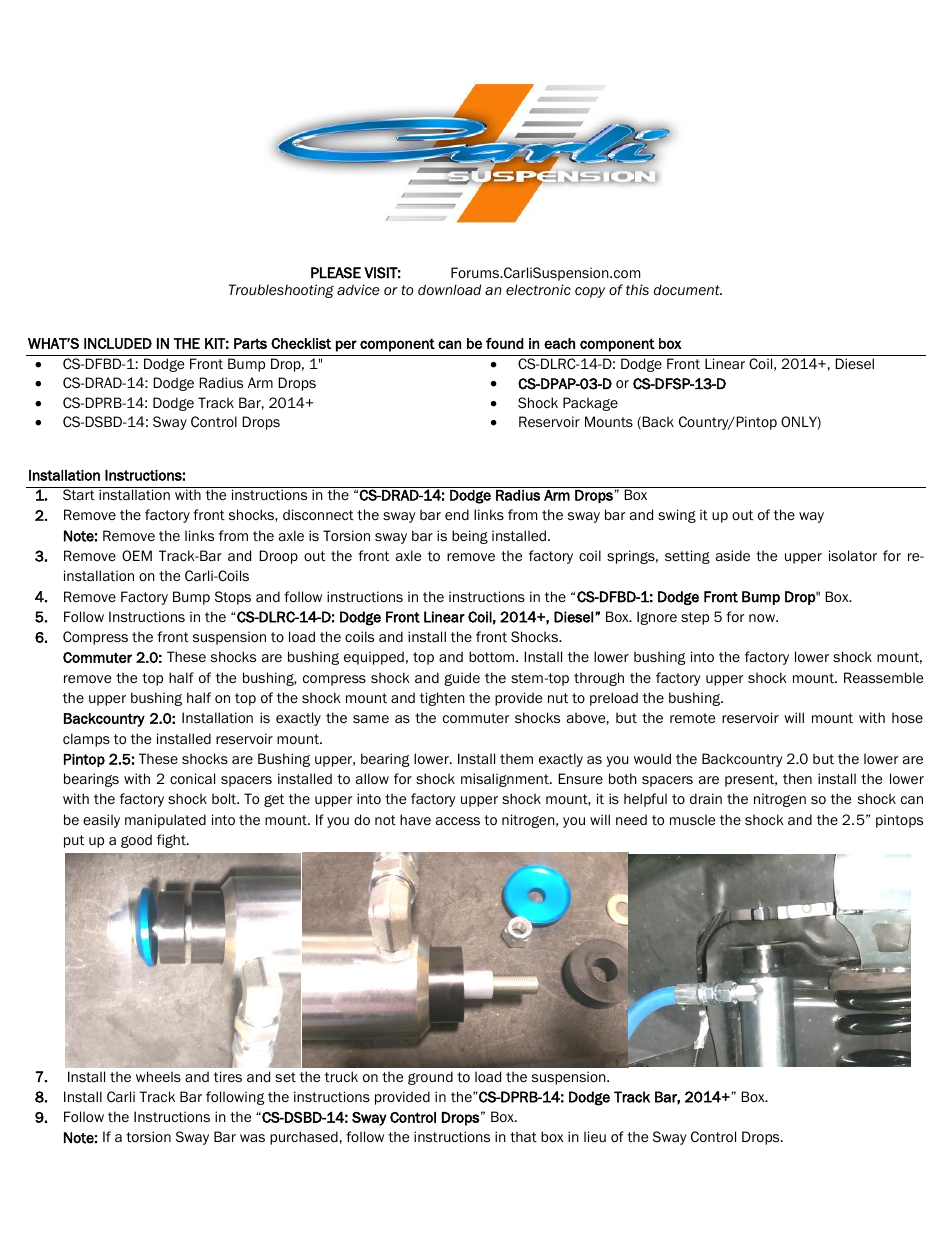 This screenshot has height=1233, width=952. What do you see at coordinates (595, 1137) in the screenshot?
I see `lieu` at bounding box center [595, 1137].
